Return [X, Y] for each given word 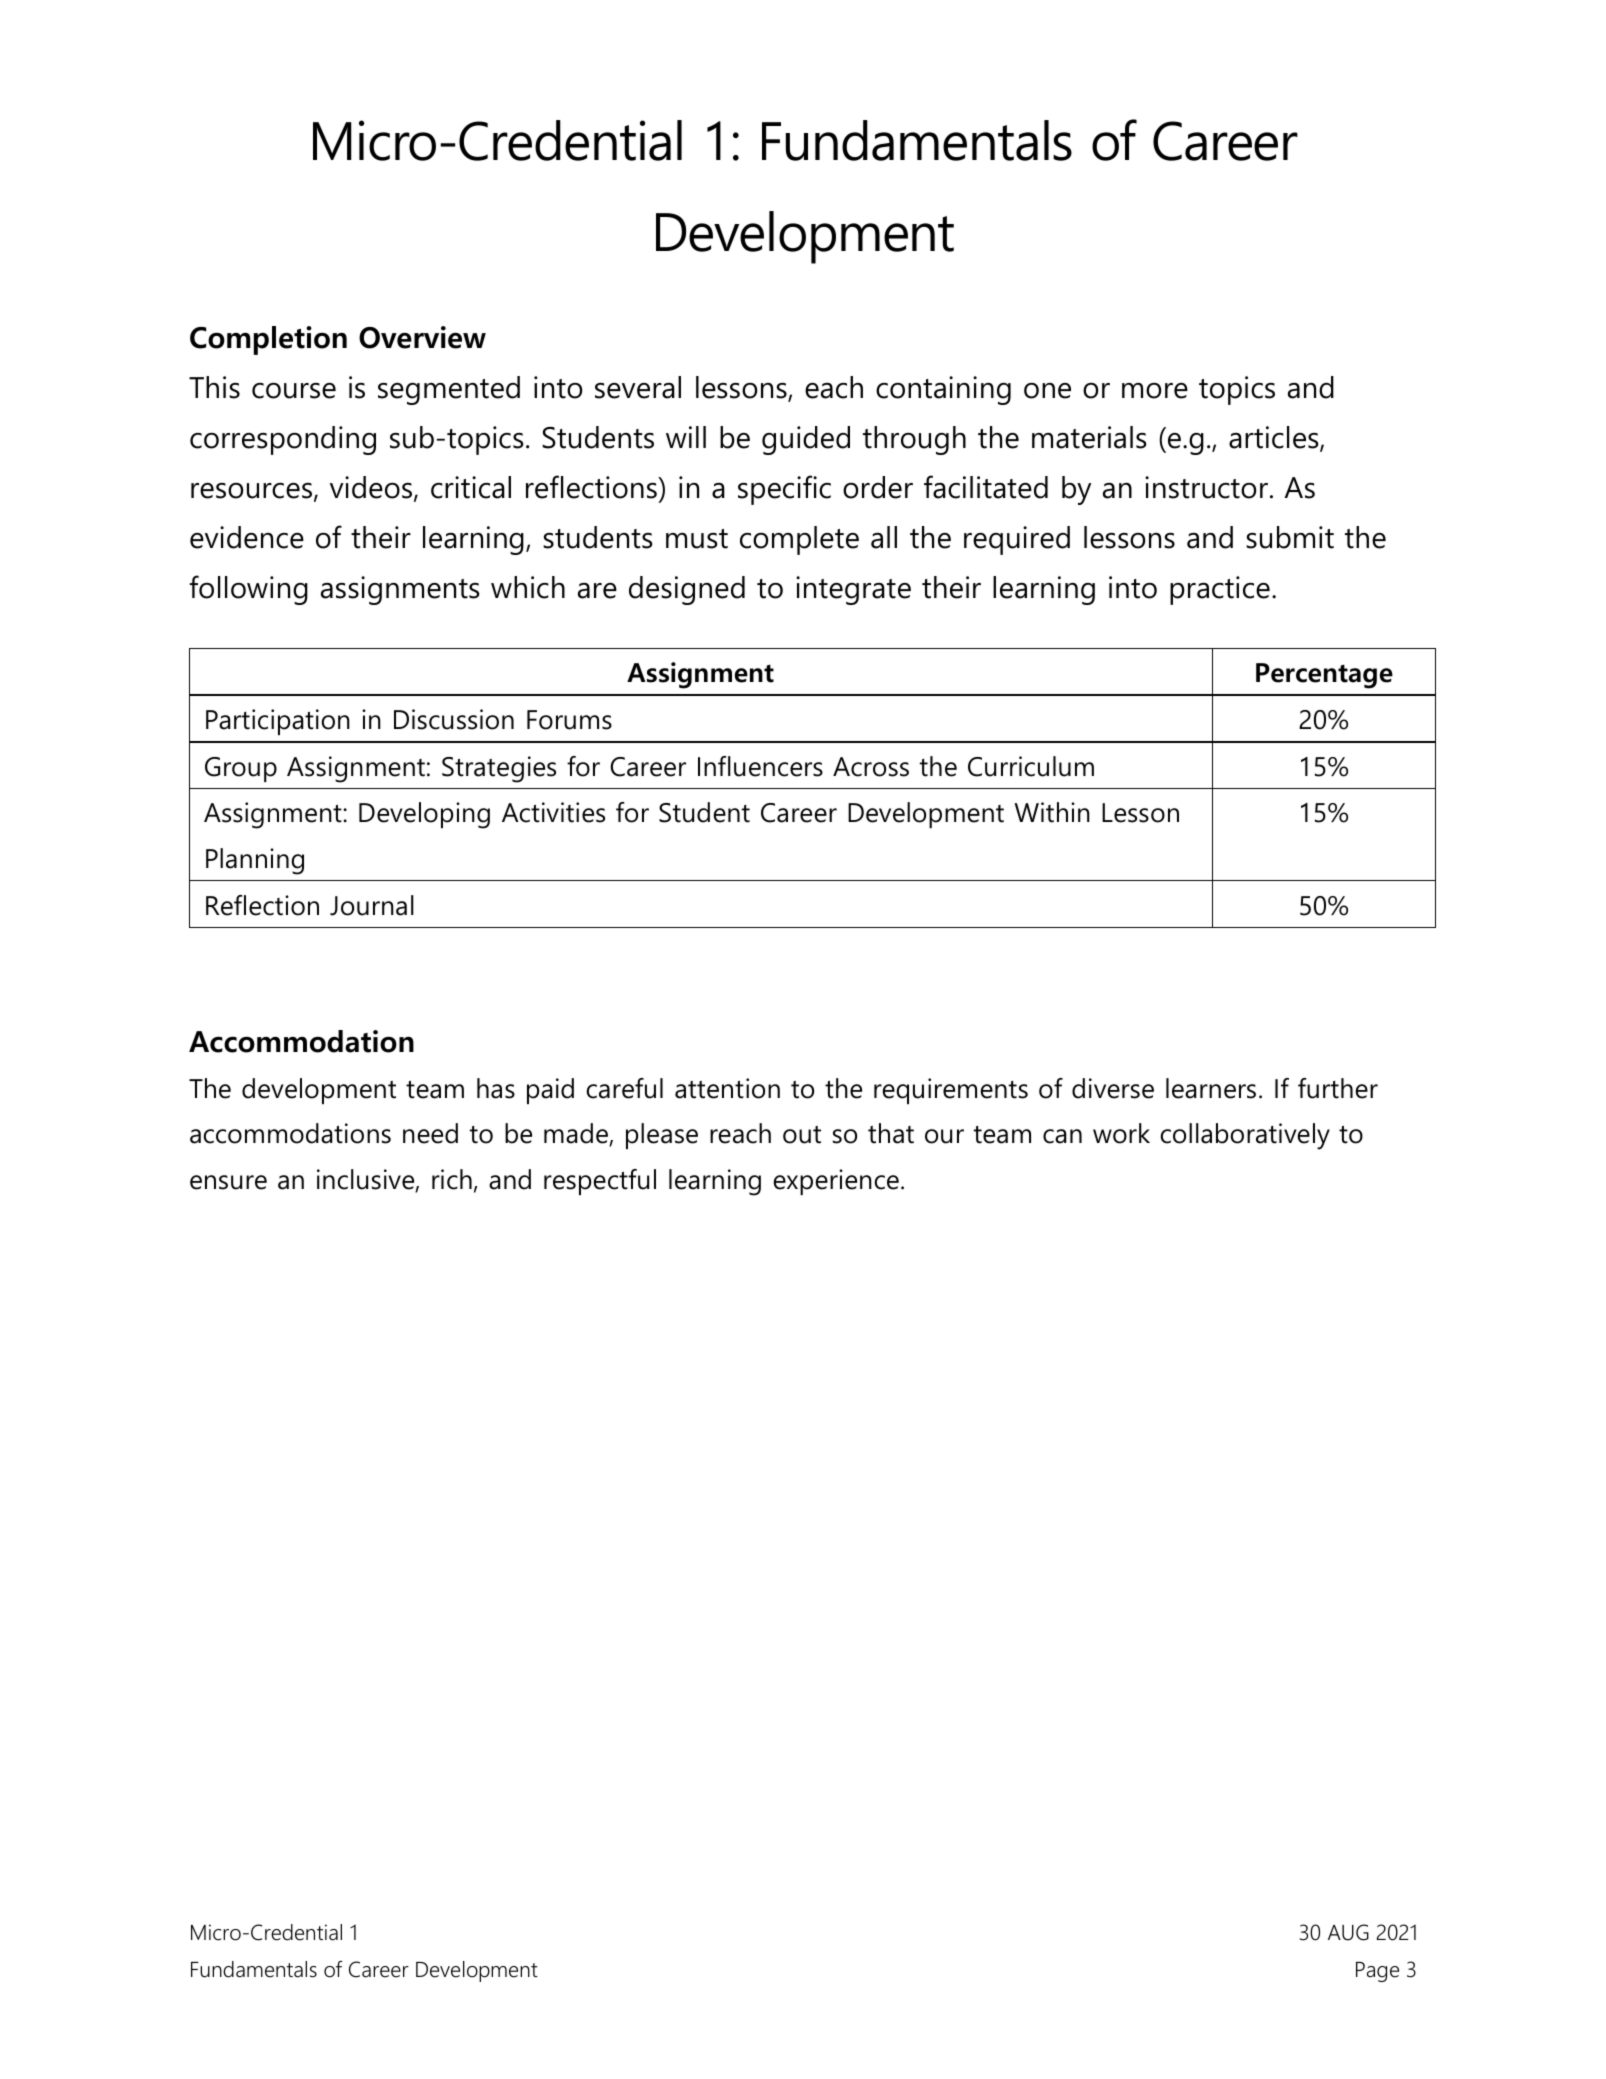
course [294, 391]
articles [1275, 438]
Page [1377, 1972]
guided [806, 440]
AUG [1348, 1932]
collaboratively [1245, 1136]
